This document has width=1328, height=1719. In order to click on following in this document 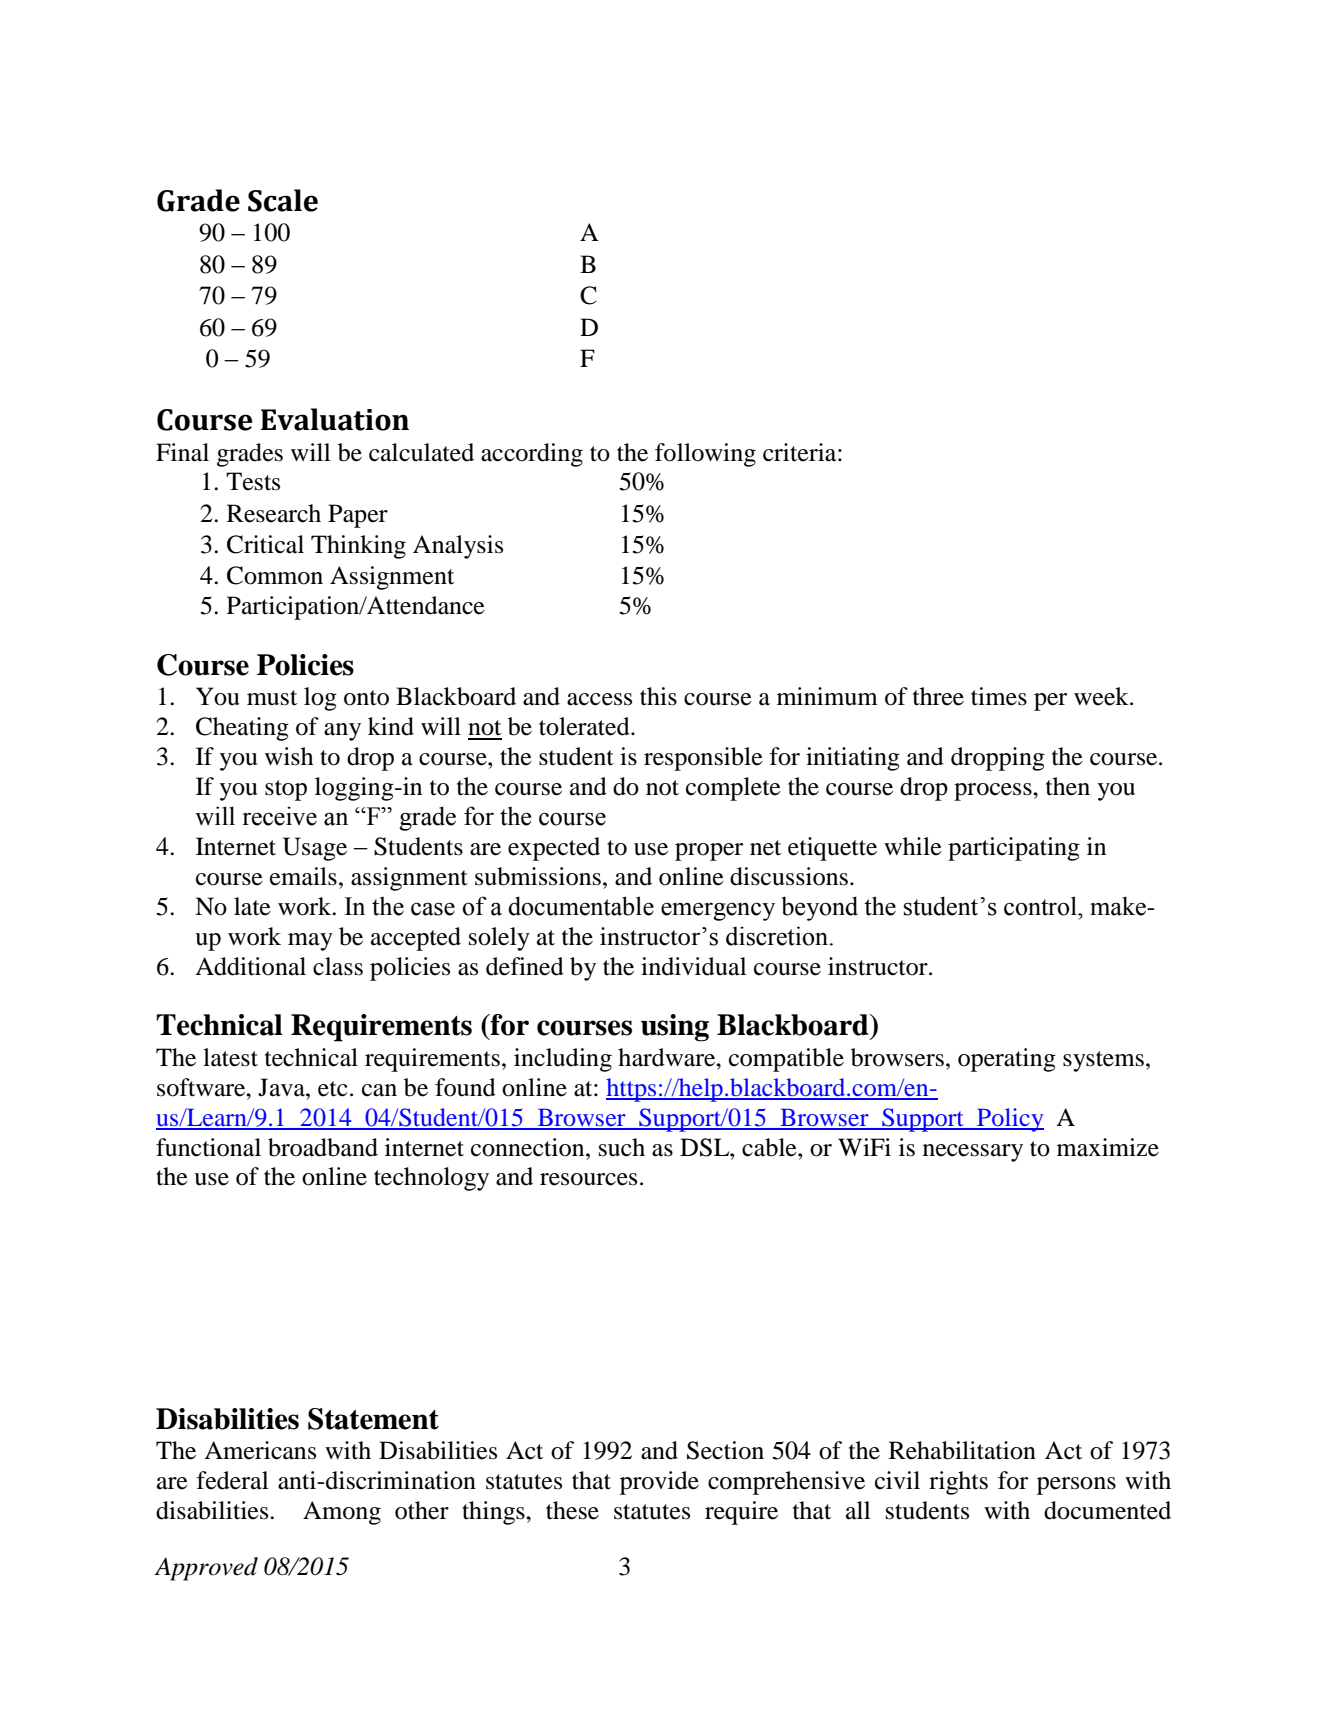, I will do `click(705, 455)`.
